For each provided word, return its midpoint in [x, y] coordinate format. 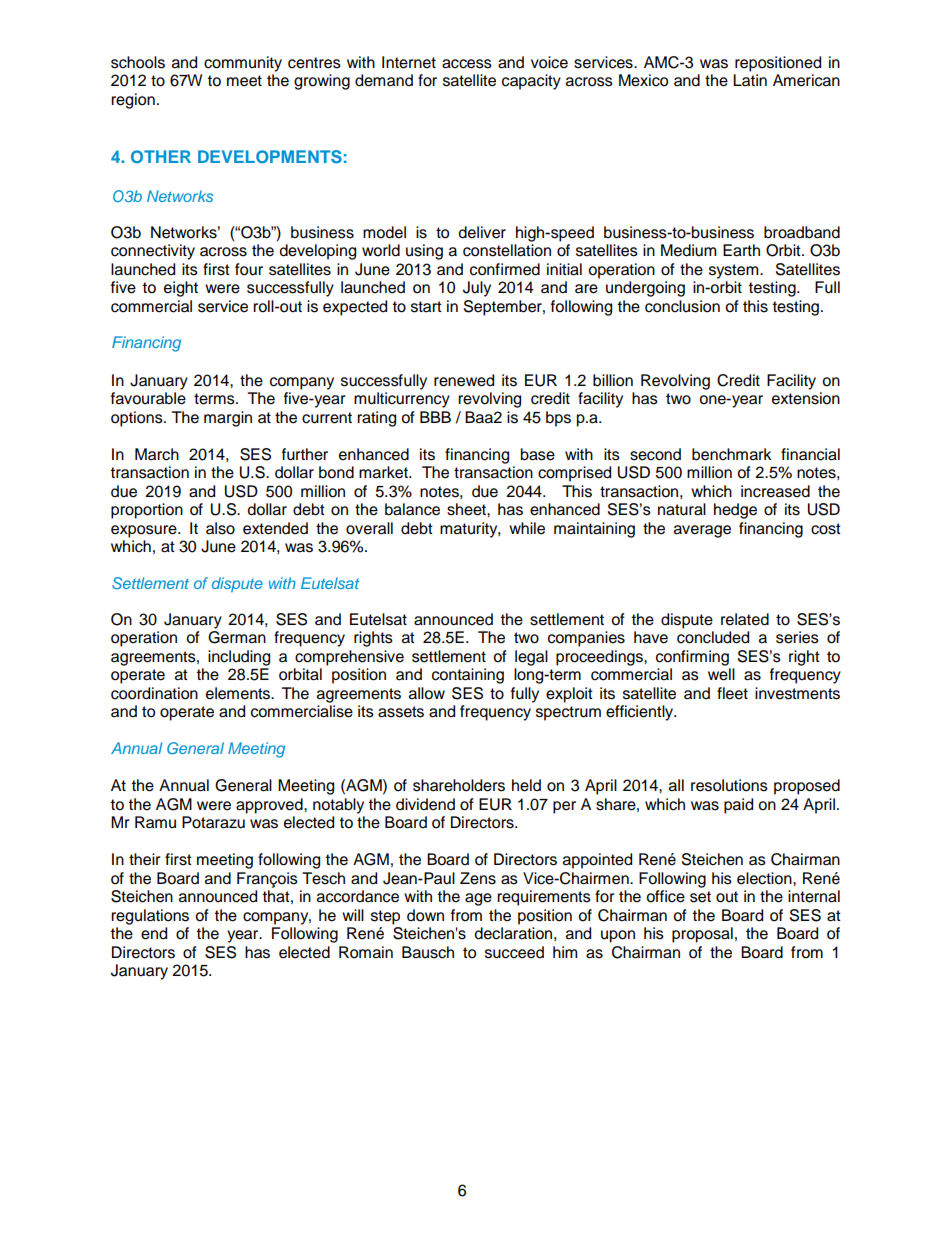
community [243, 64]
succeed [514, 952]
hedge [735, 511]
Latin [750, 80]
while [527, 528]
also [220, 528]
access [467, 64]
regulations [150, 917]
